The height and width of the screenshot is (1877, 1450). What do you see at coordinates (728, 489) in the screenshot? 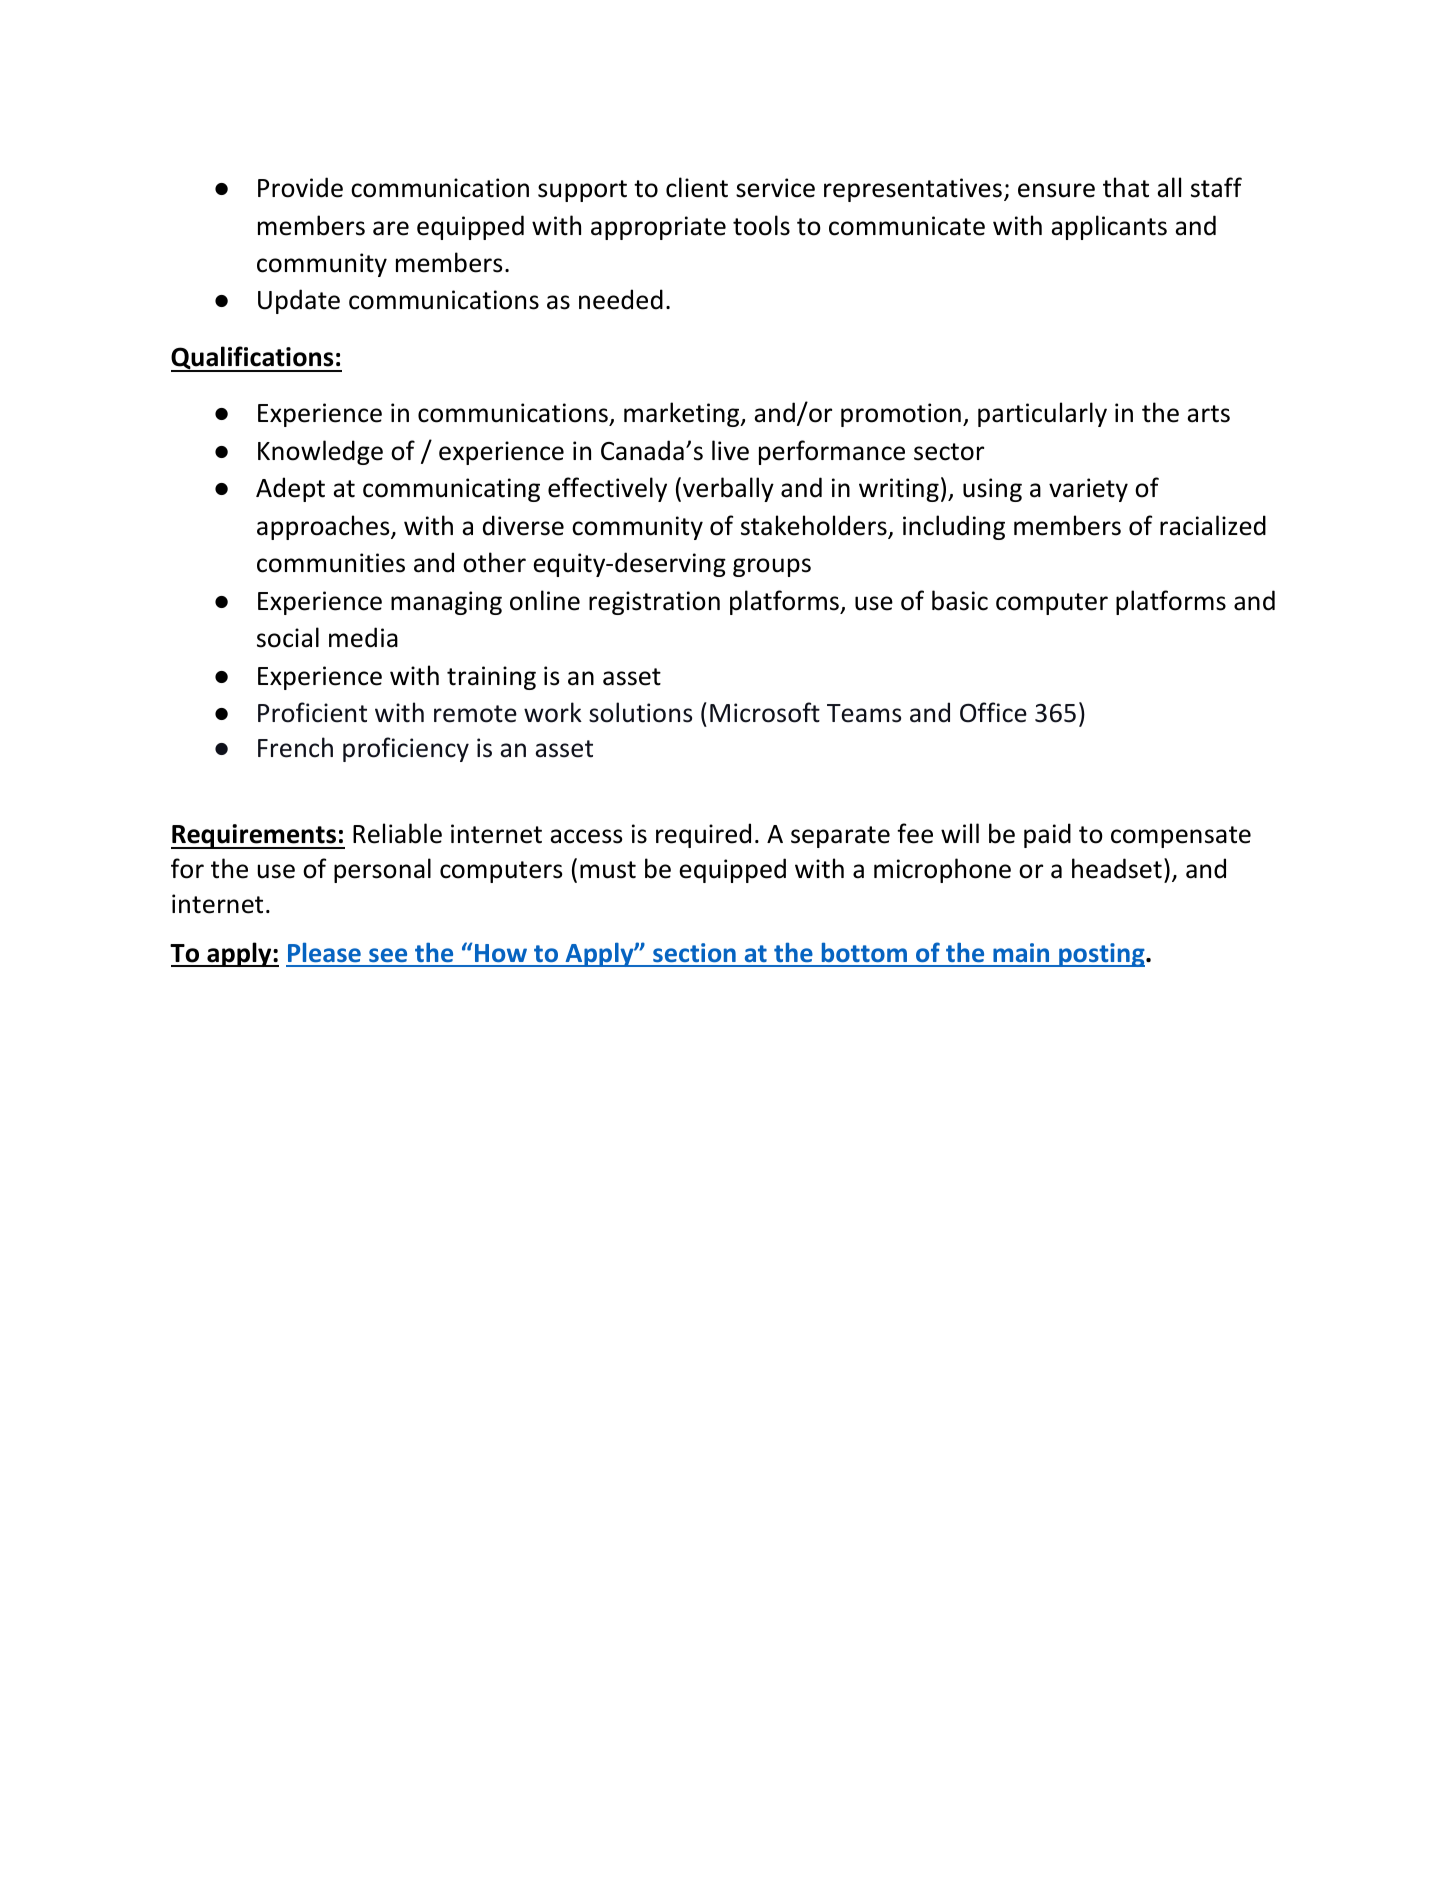
I see `verbally` at bounding box center [728, 489].
